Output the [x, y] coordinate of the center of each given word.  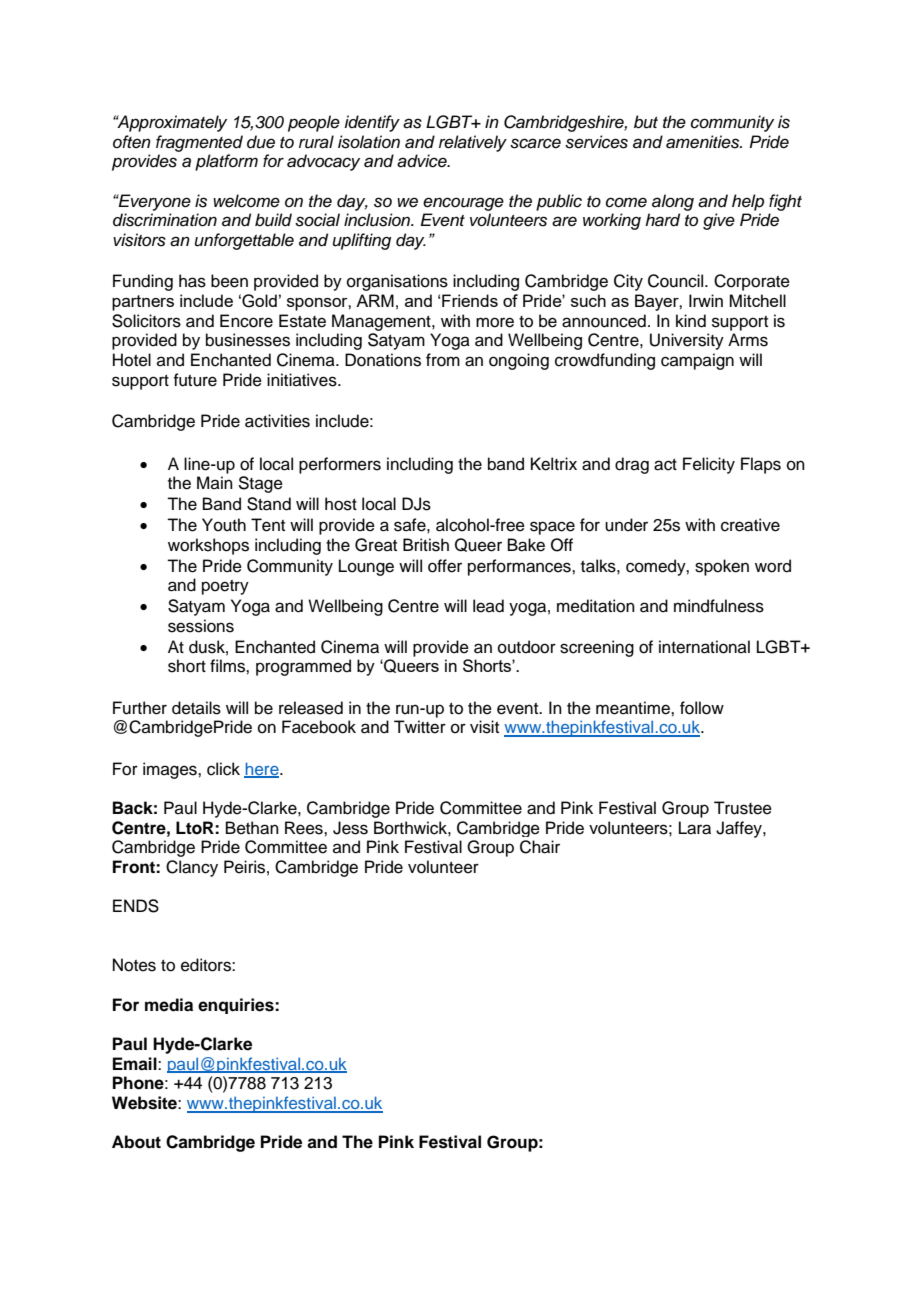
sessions [201, 626]
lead [488, 606]
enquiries [237, 1006]
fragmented [199, 143]
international [704, 647]
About [136, 1142]
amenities [704, 142]
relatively [473, 143]
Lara [695, 828]
